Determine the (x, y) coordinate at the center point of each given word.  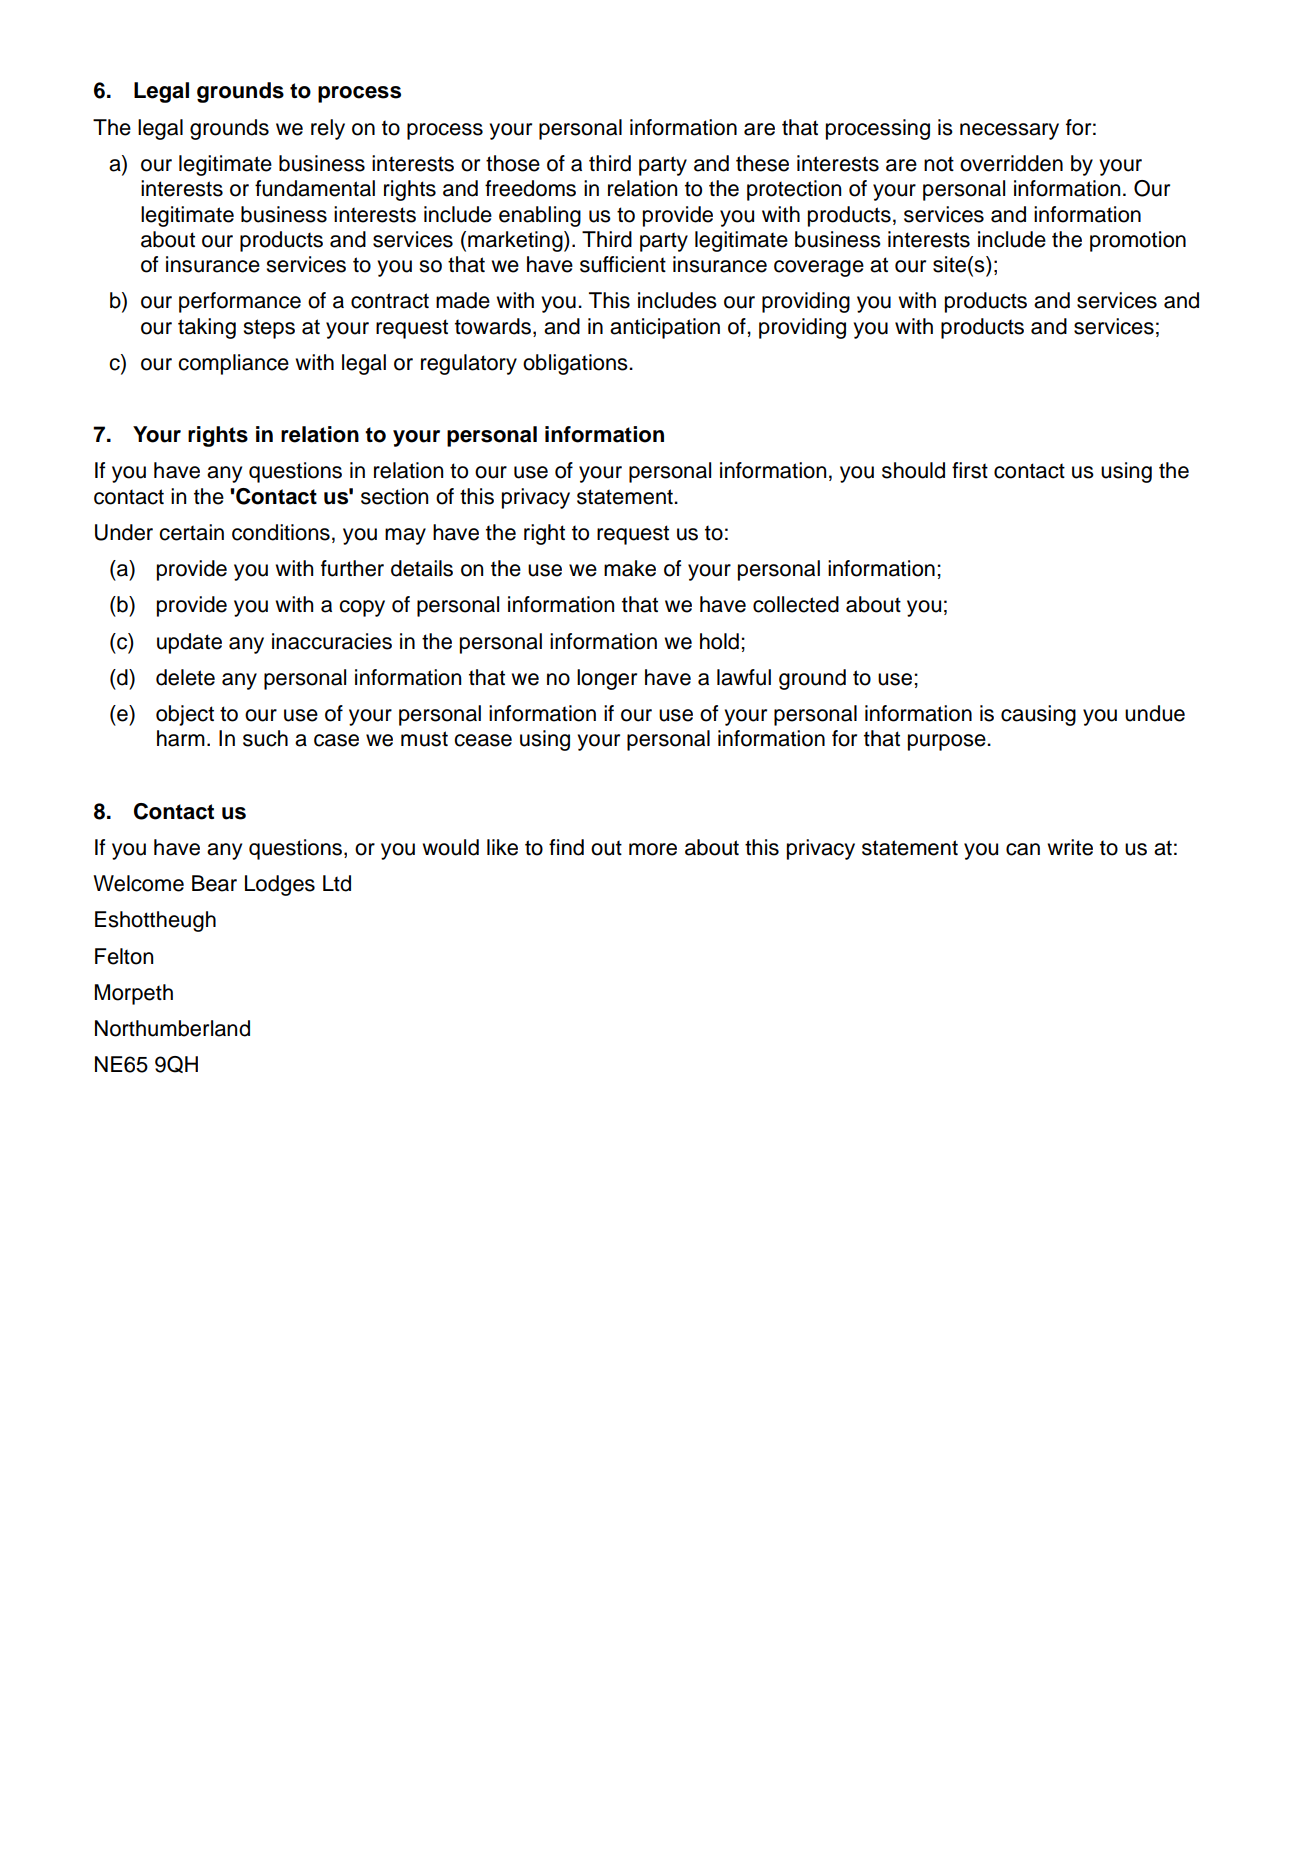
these (762, 163)
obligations (576, 364)
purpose (948, 742)
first (970, 470)
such (265, 738)
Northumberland (172, 1028)
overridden (1011, 163)
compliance (233, 364)
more (653, 849)
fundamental (315, 188)
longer (607, 679)
